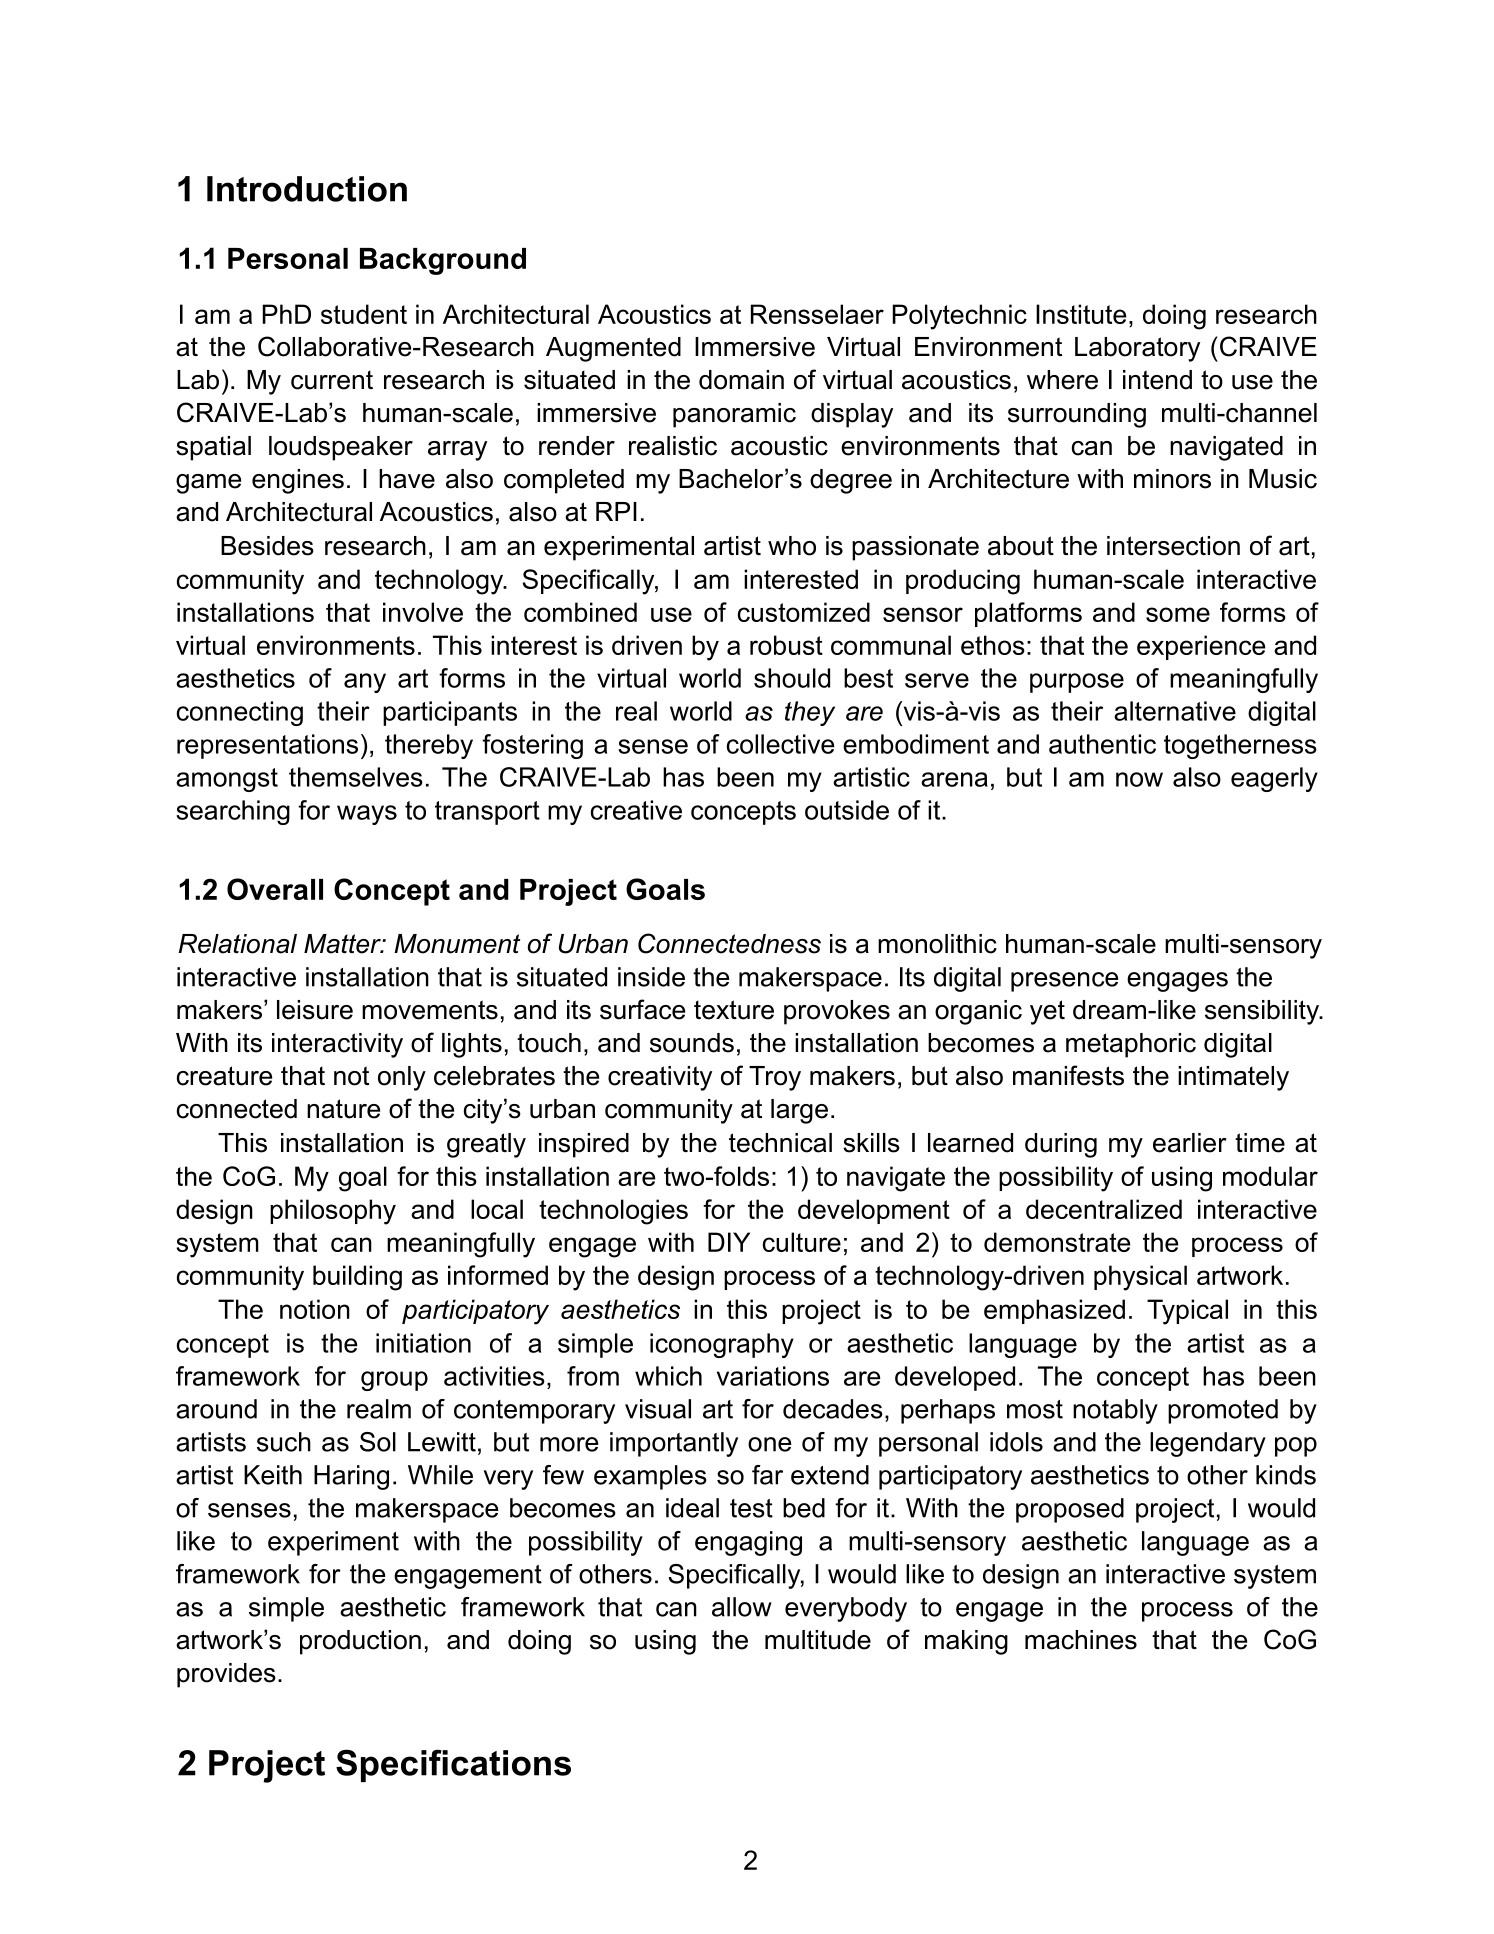 The height and width of the page is (1934, 1494). What do you see at coordinates (307, 189) in the page?
I see `Introduction` at bounding box center [307, 189].
